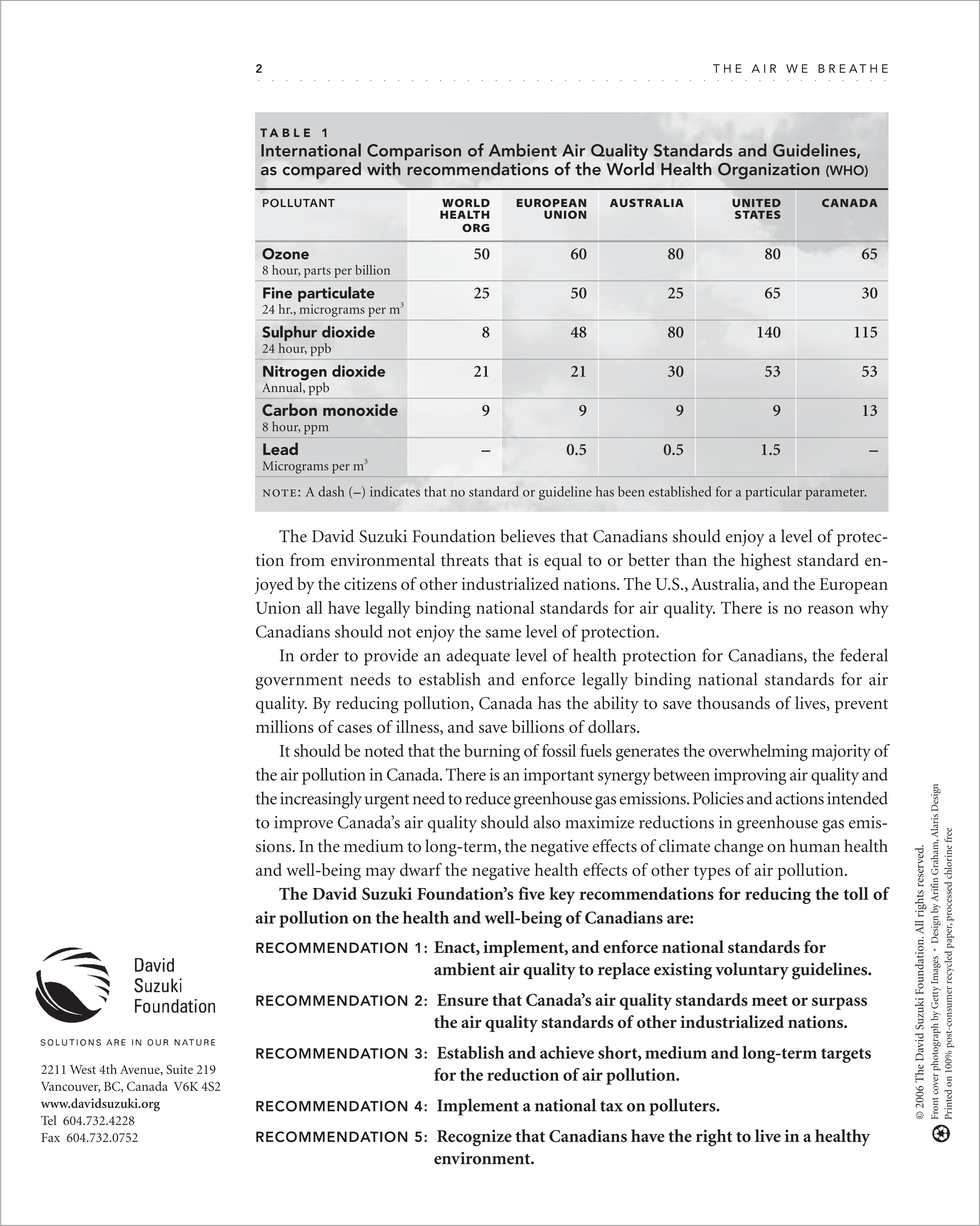 Image resolution: width=980 pixels, height=1226 pixels. Describe the element at coordinates (179, 1069) in the screenshot. I see `Suite` at that location.
